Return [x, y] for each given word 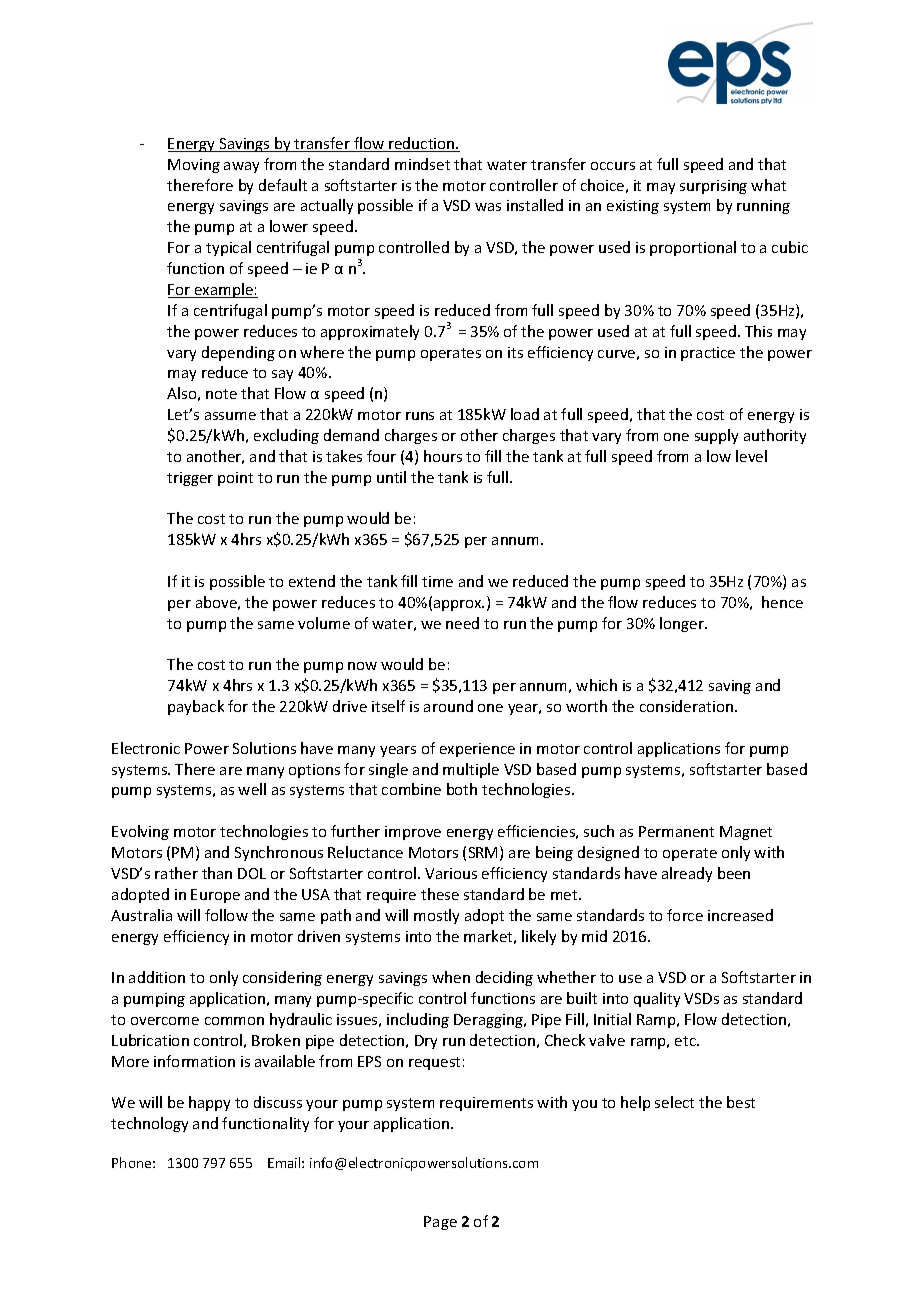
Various [451, 873]
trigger [190, 479]
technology [149, 1124]
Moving [194, 166]
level [751, 456]
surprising [713, 187]
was [488, 207]
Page [440, 1223]
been [734, 873]
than [217, 873]
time [437, 581]
